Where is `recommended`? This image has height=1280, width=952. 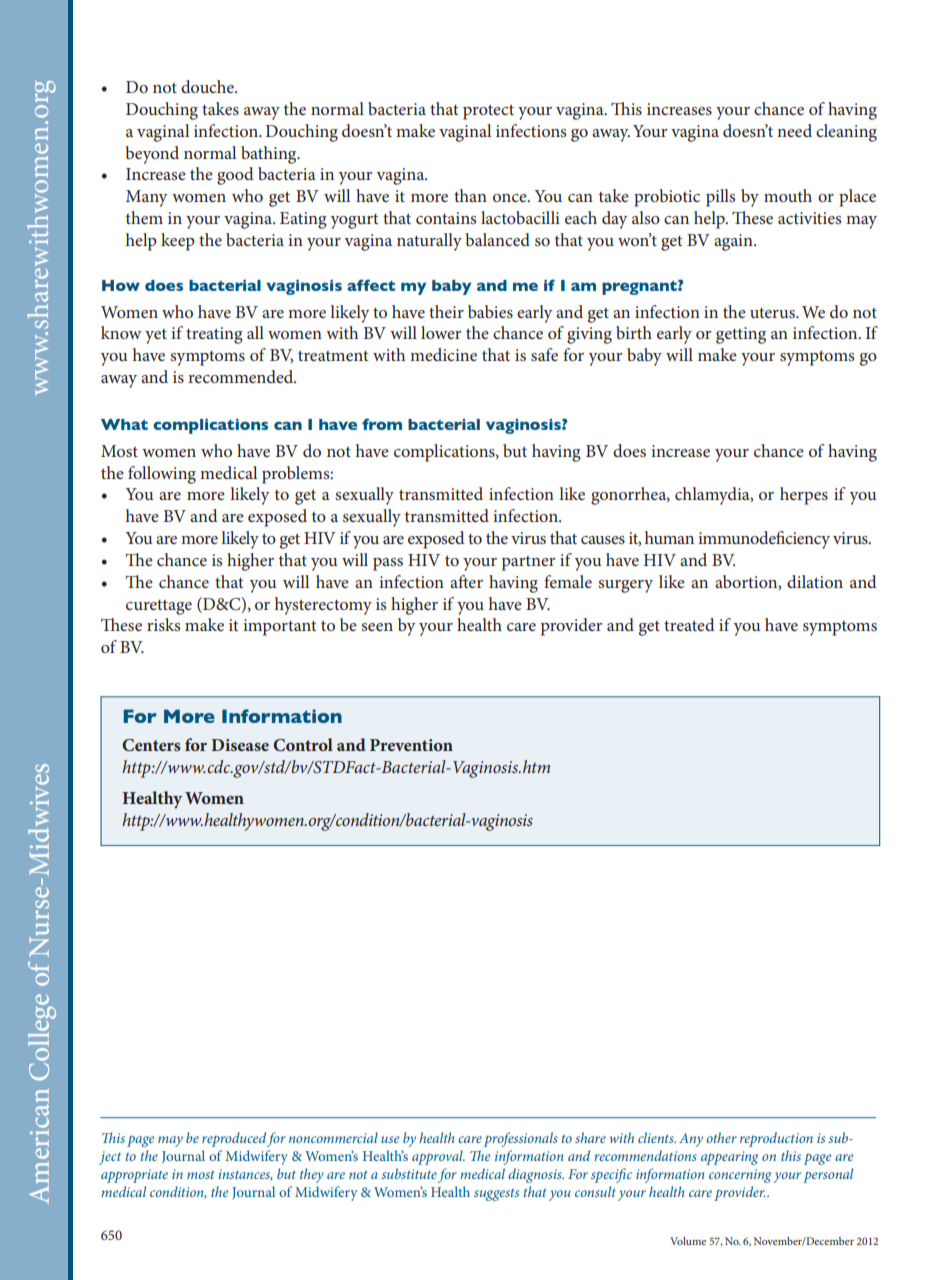
recommended is located at coordinates (242, 376).
